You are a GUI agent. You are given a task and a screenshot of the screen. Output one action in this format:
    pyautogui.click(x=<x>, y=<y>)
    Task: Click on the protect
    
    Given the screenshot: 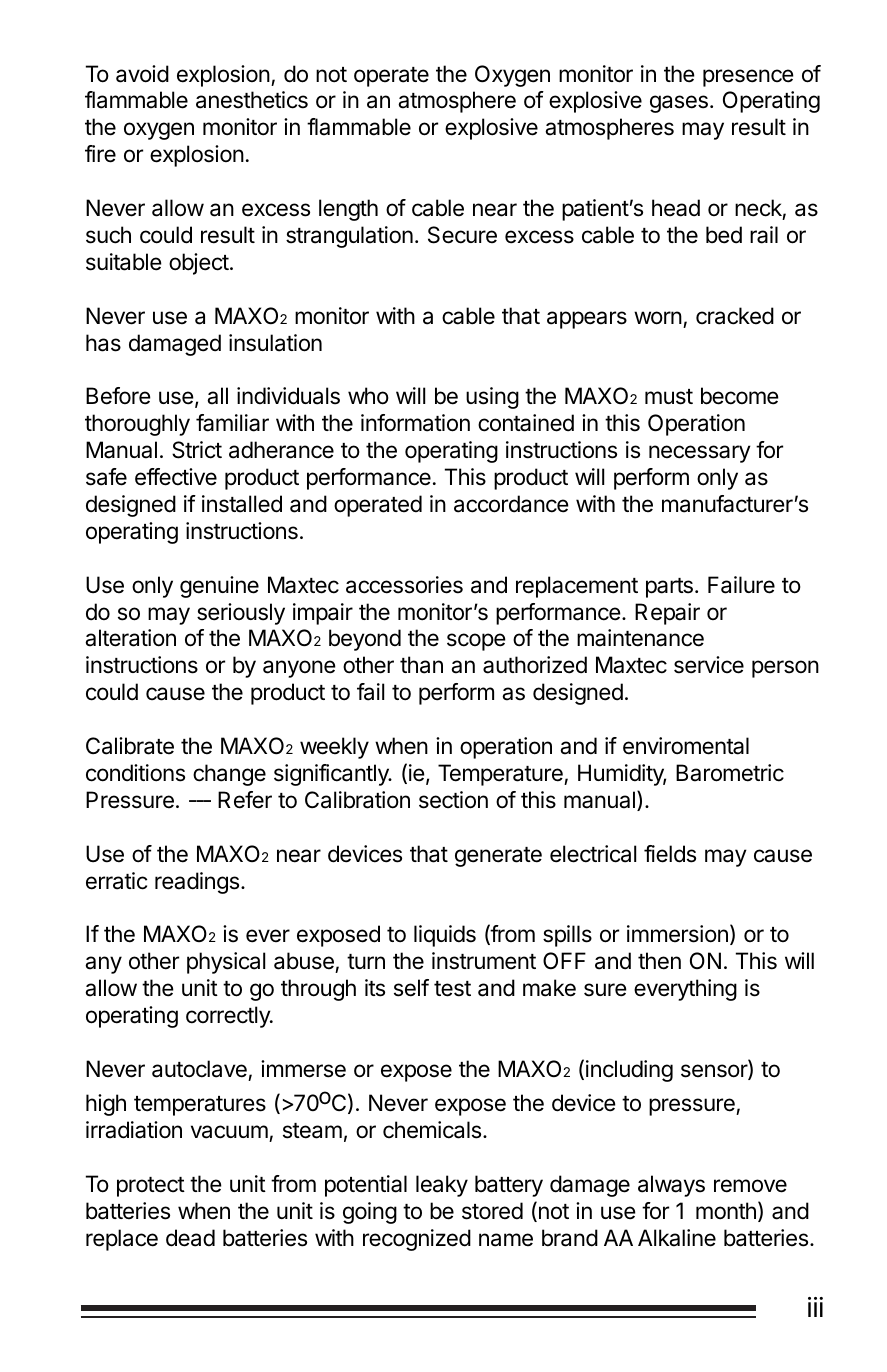 What is the action you would take?
    pyautogui.click(x=151, y=1187)
